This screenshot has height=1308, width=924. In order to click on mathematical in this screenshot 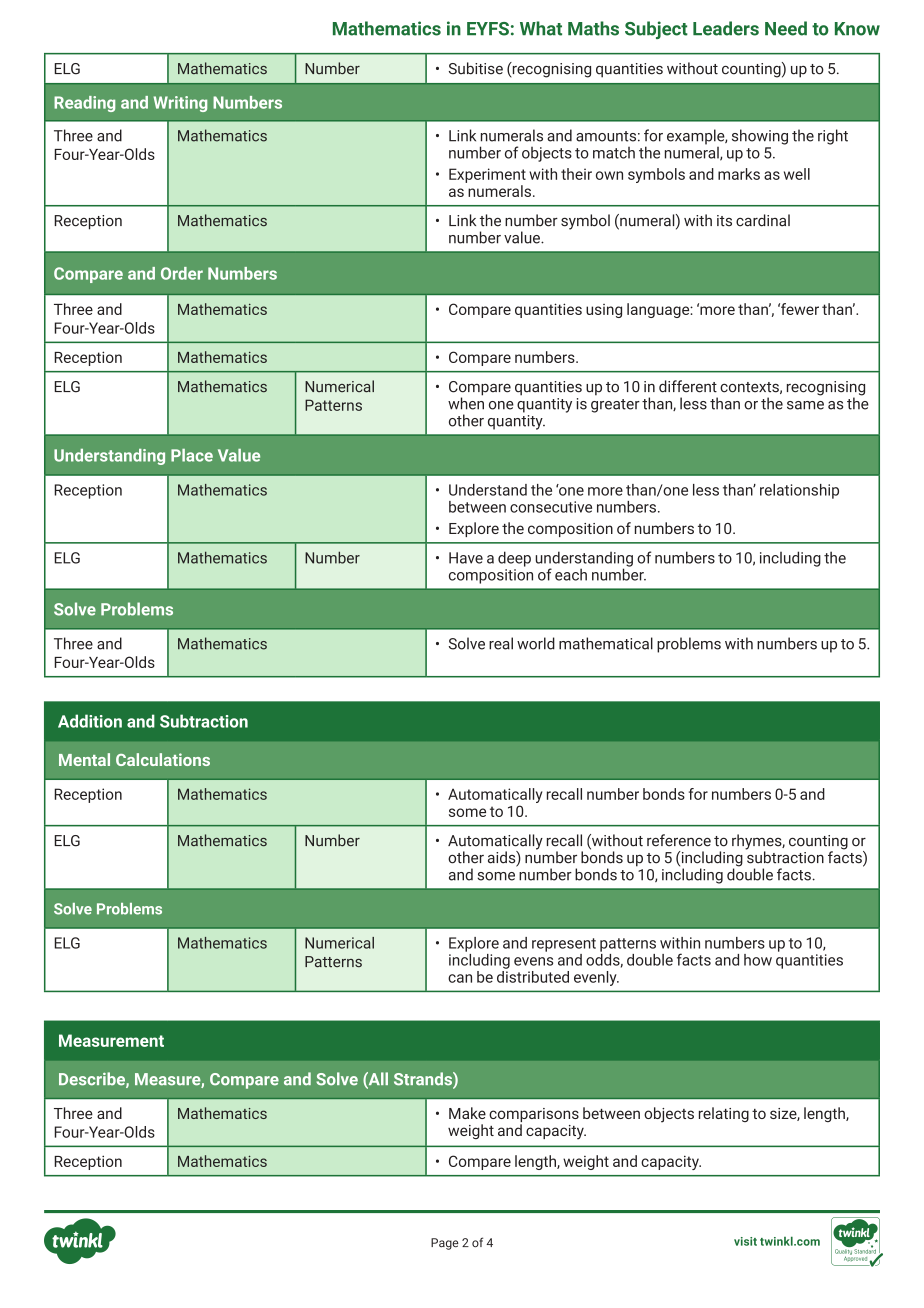, I will do `click(606, 643)`.
